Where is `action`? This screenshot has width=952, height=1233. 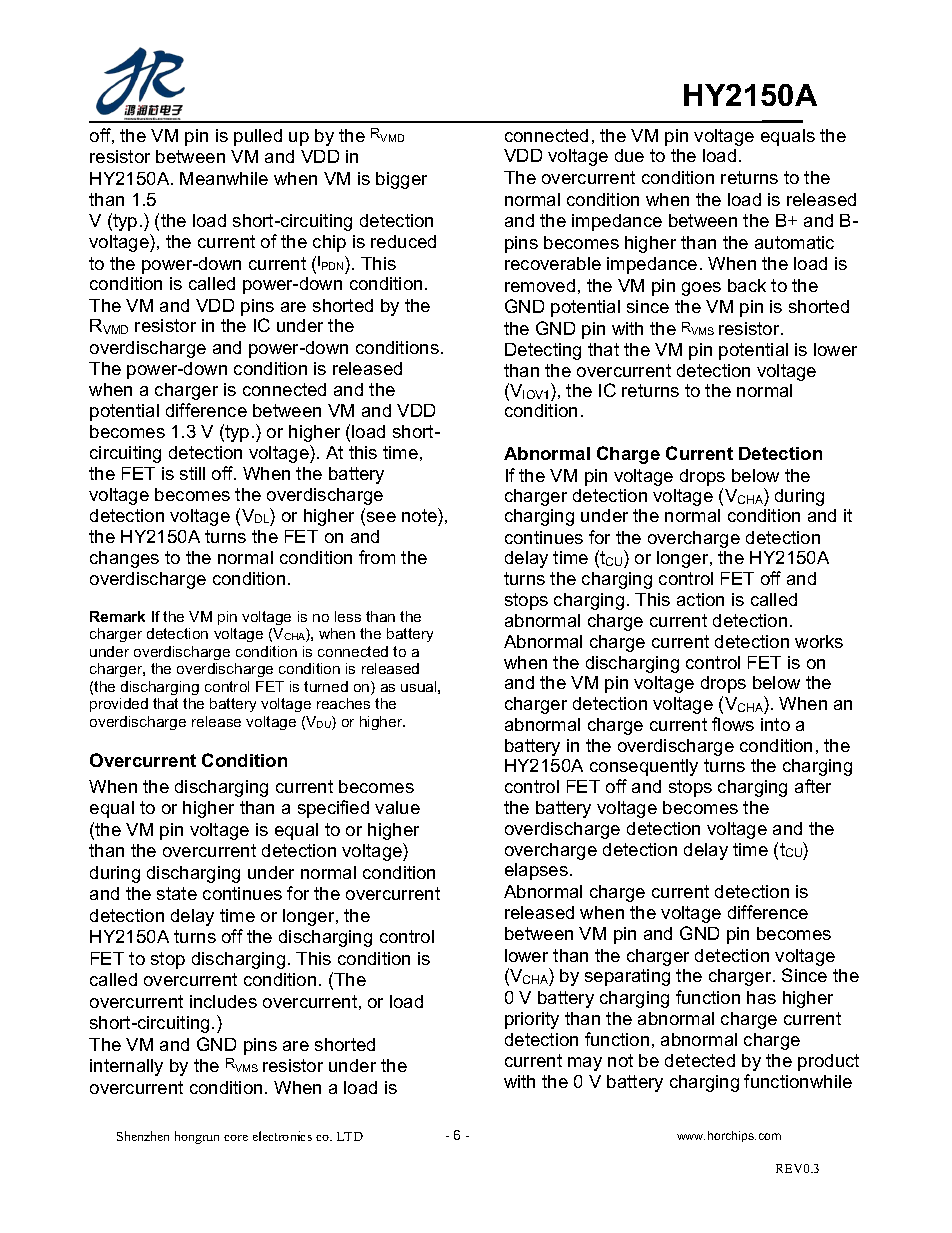 action is located at coordinates (700, 599).
